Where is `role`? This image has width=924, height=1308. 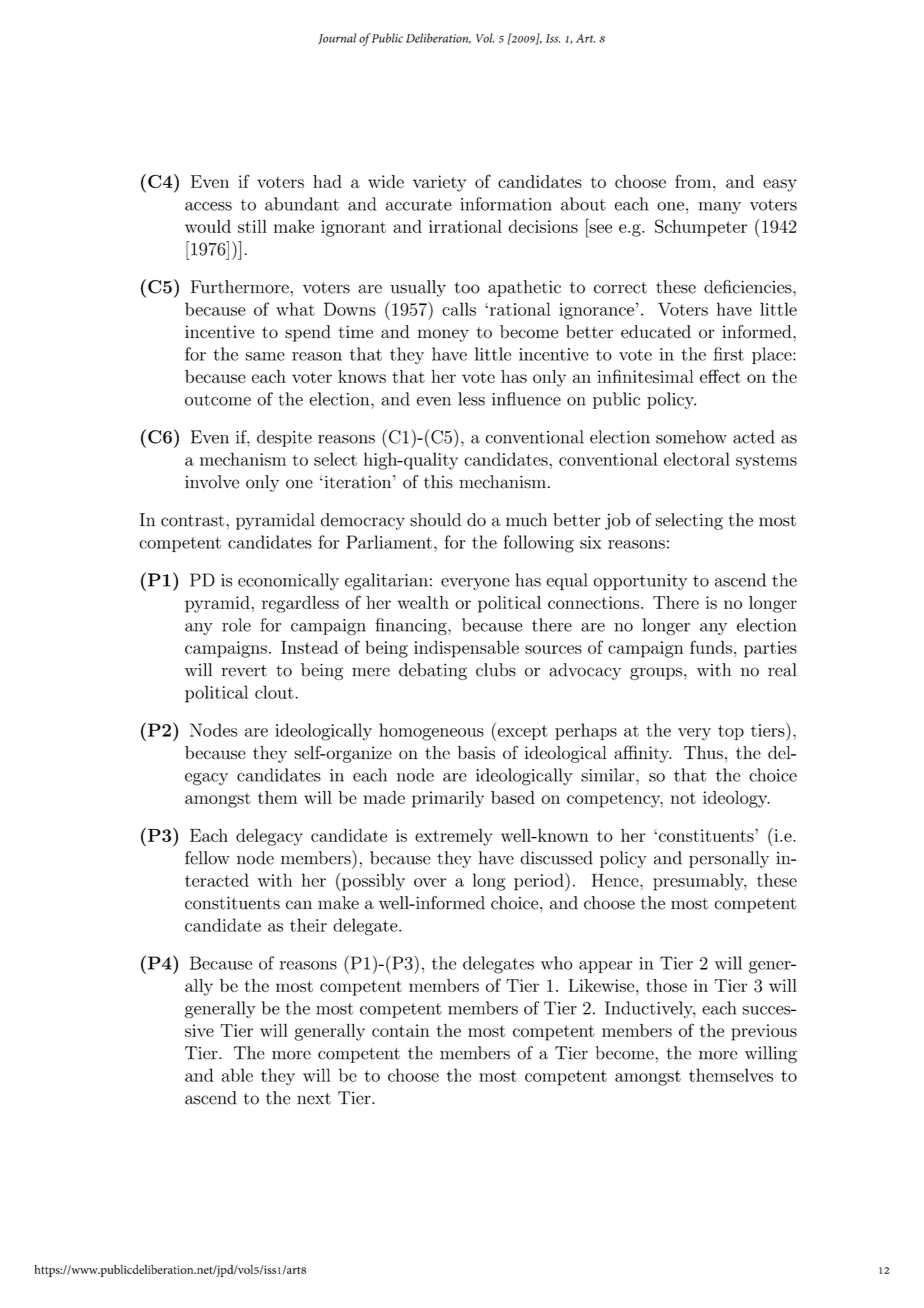
role is located at coordinates (236, 625).
